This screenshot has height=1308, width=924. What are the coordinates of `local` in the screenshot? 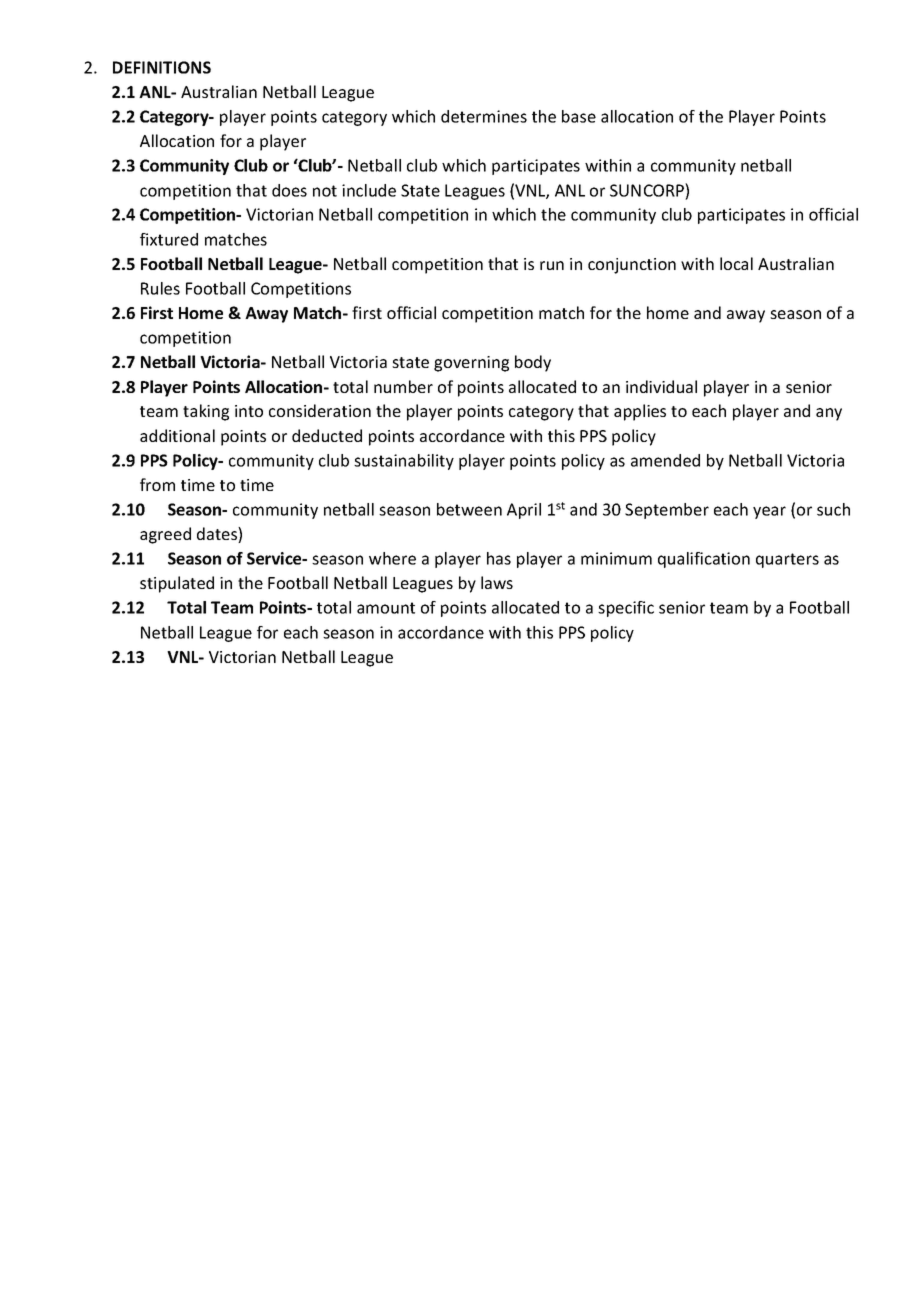 It's located at (736, 263).
